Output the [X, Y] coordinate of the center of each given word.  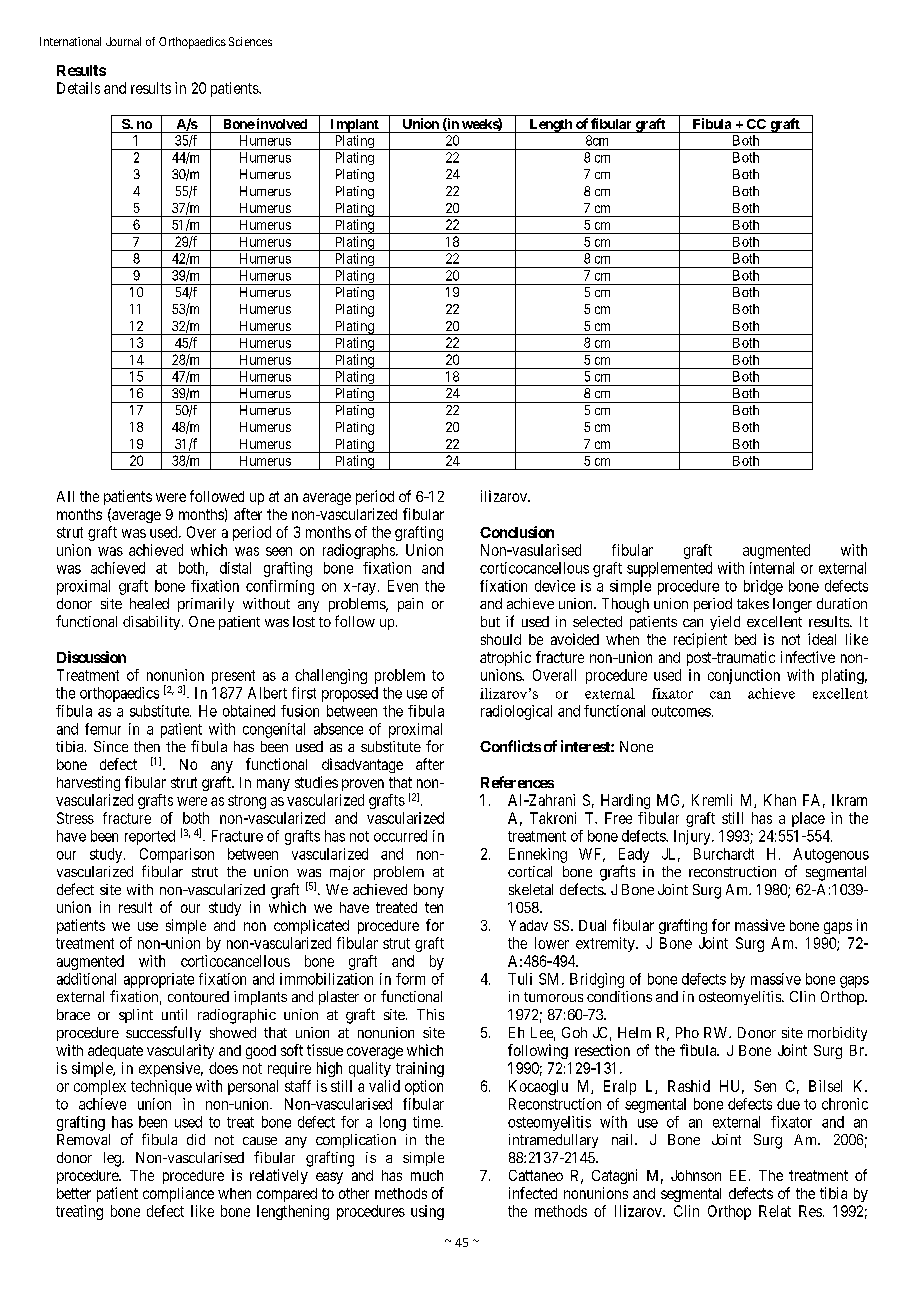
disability [153, 623]
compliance [178, 1194]
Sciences [250, 41]
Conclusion [517, 532]
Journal [123, 41]
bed [745, 639]
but [490, 621]
